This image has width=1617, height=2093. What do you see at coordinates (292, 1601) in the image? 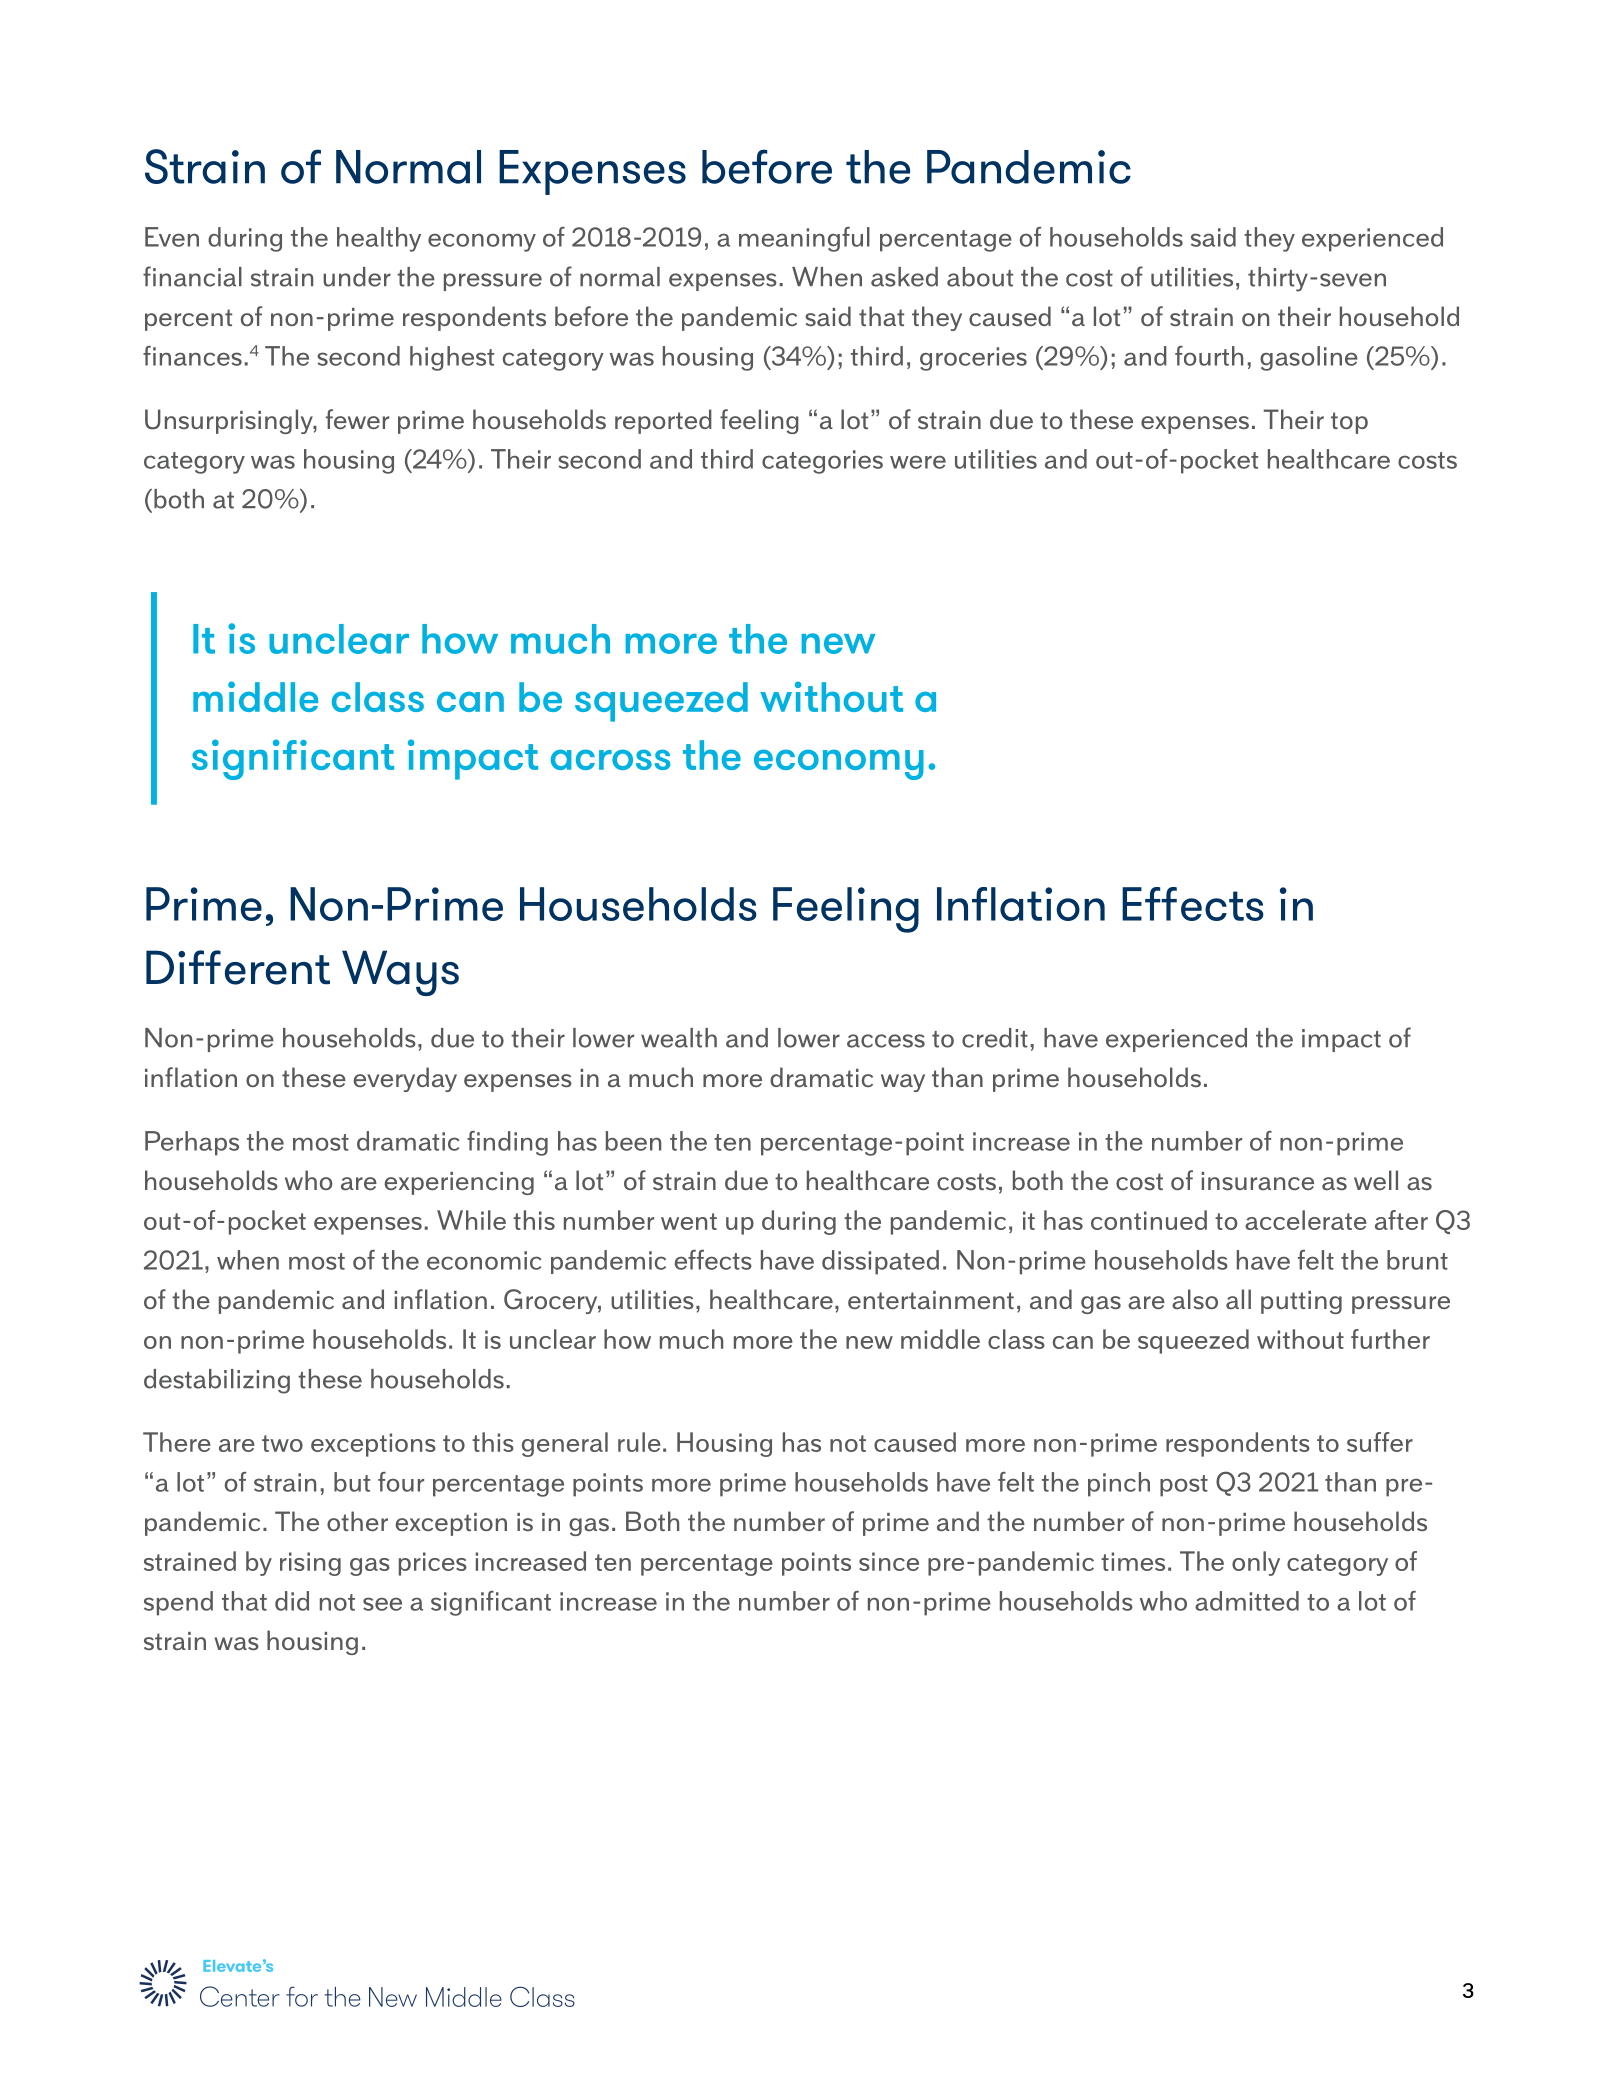
I see `did` at bounding box center [292, 1601].
